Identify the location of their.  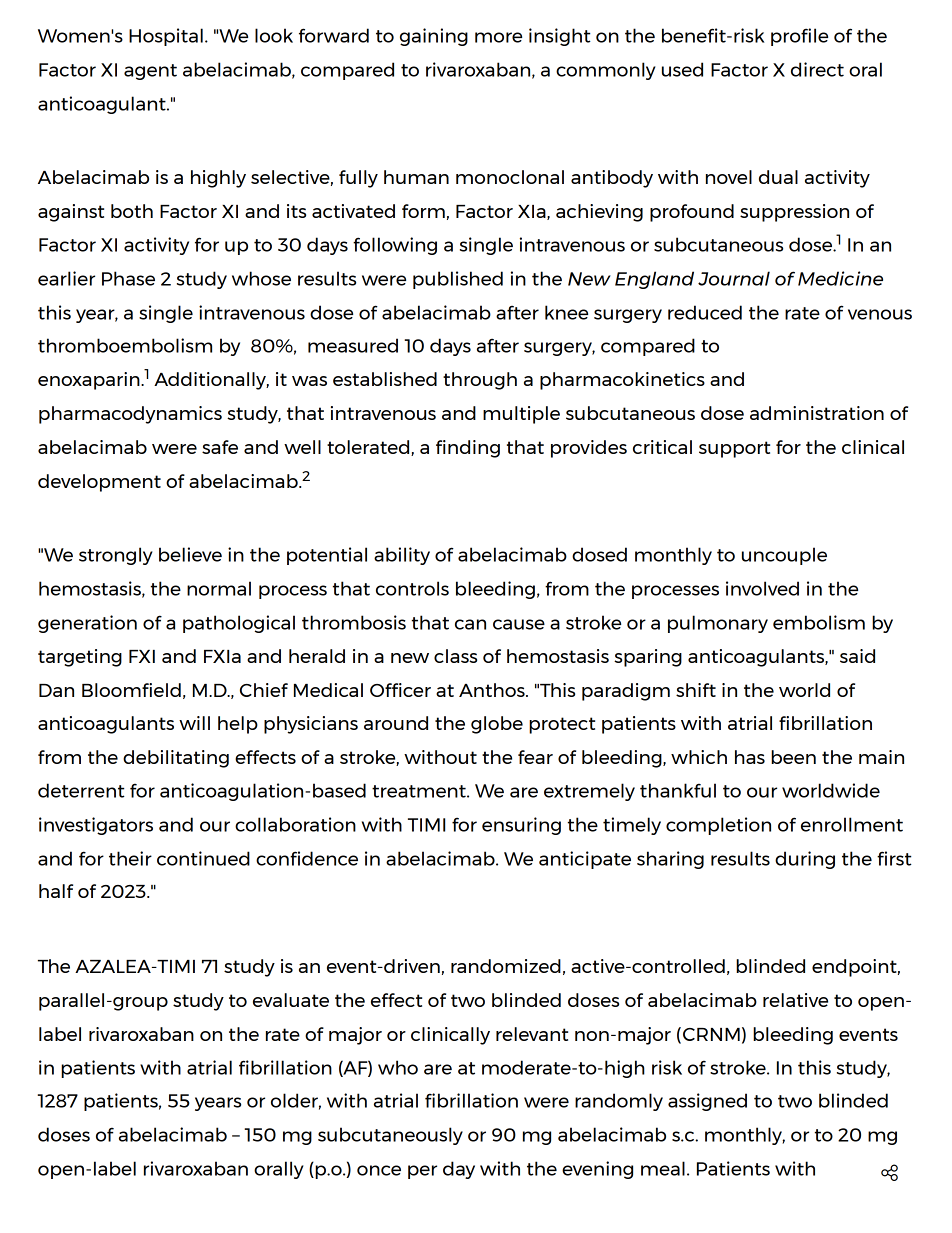
(130, 858).
